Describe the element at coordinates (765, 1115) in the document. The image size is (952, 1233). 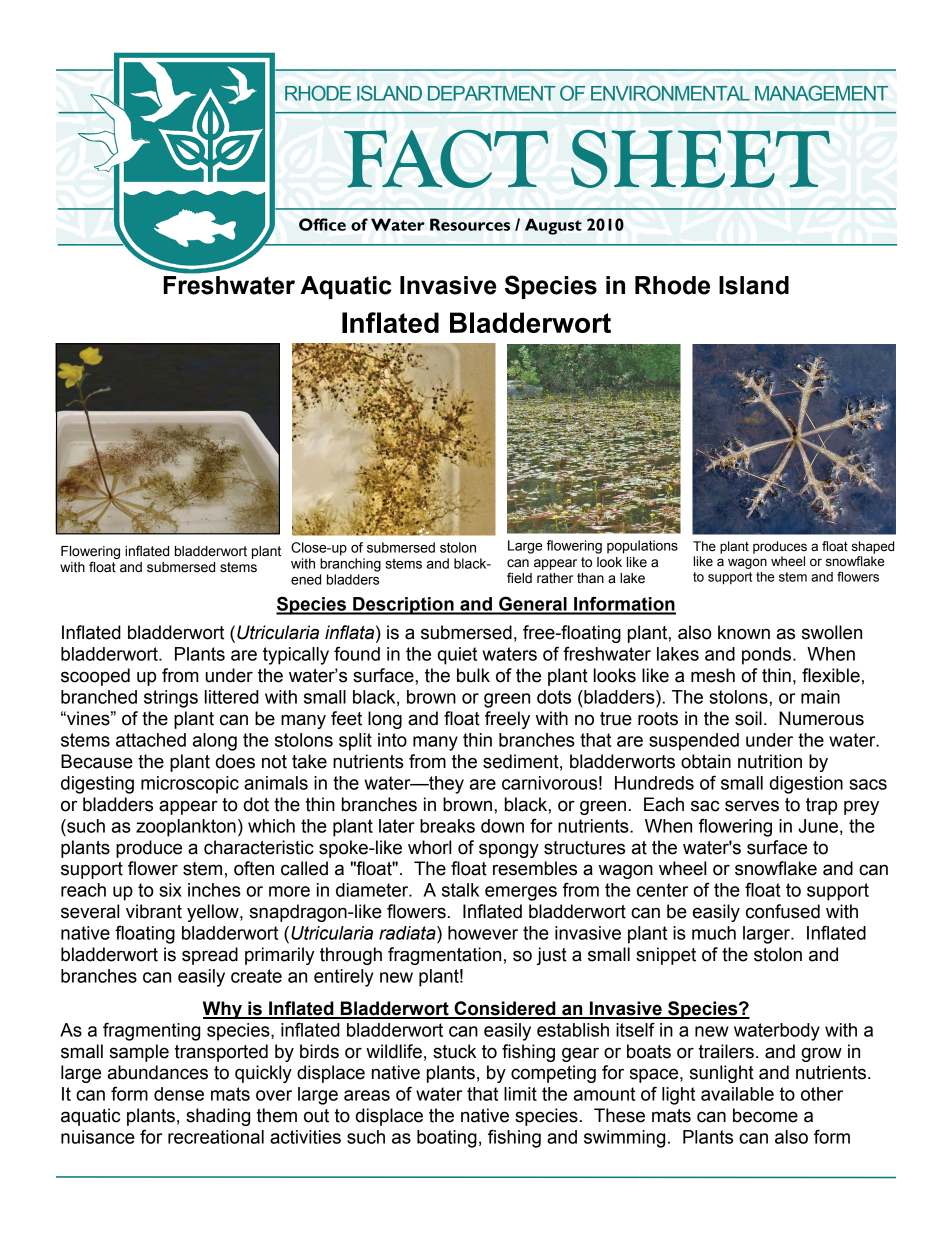
I see `become` at that location.
